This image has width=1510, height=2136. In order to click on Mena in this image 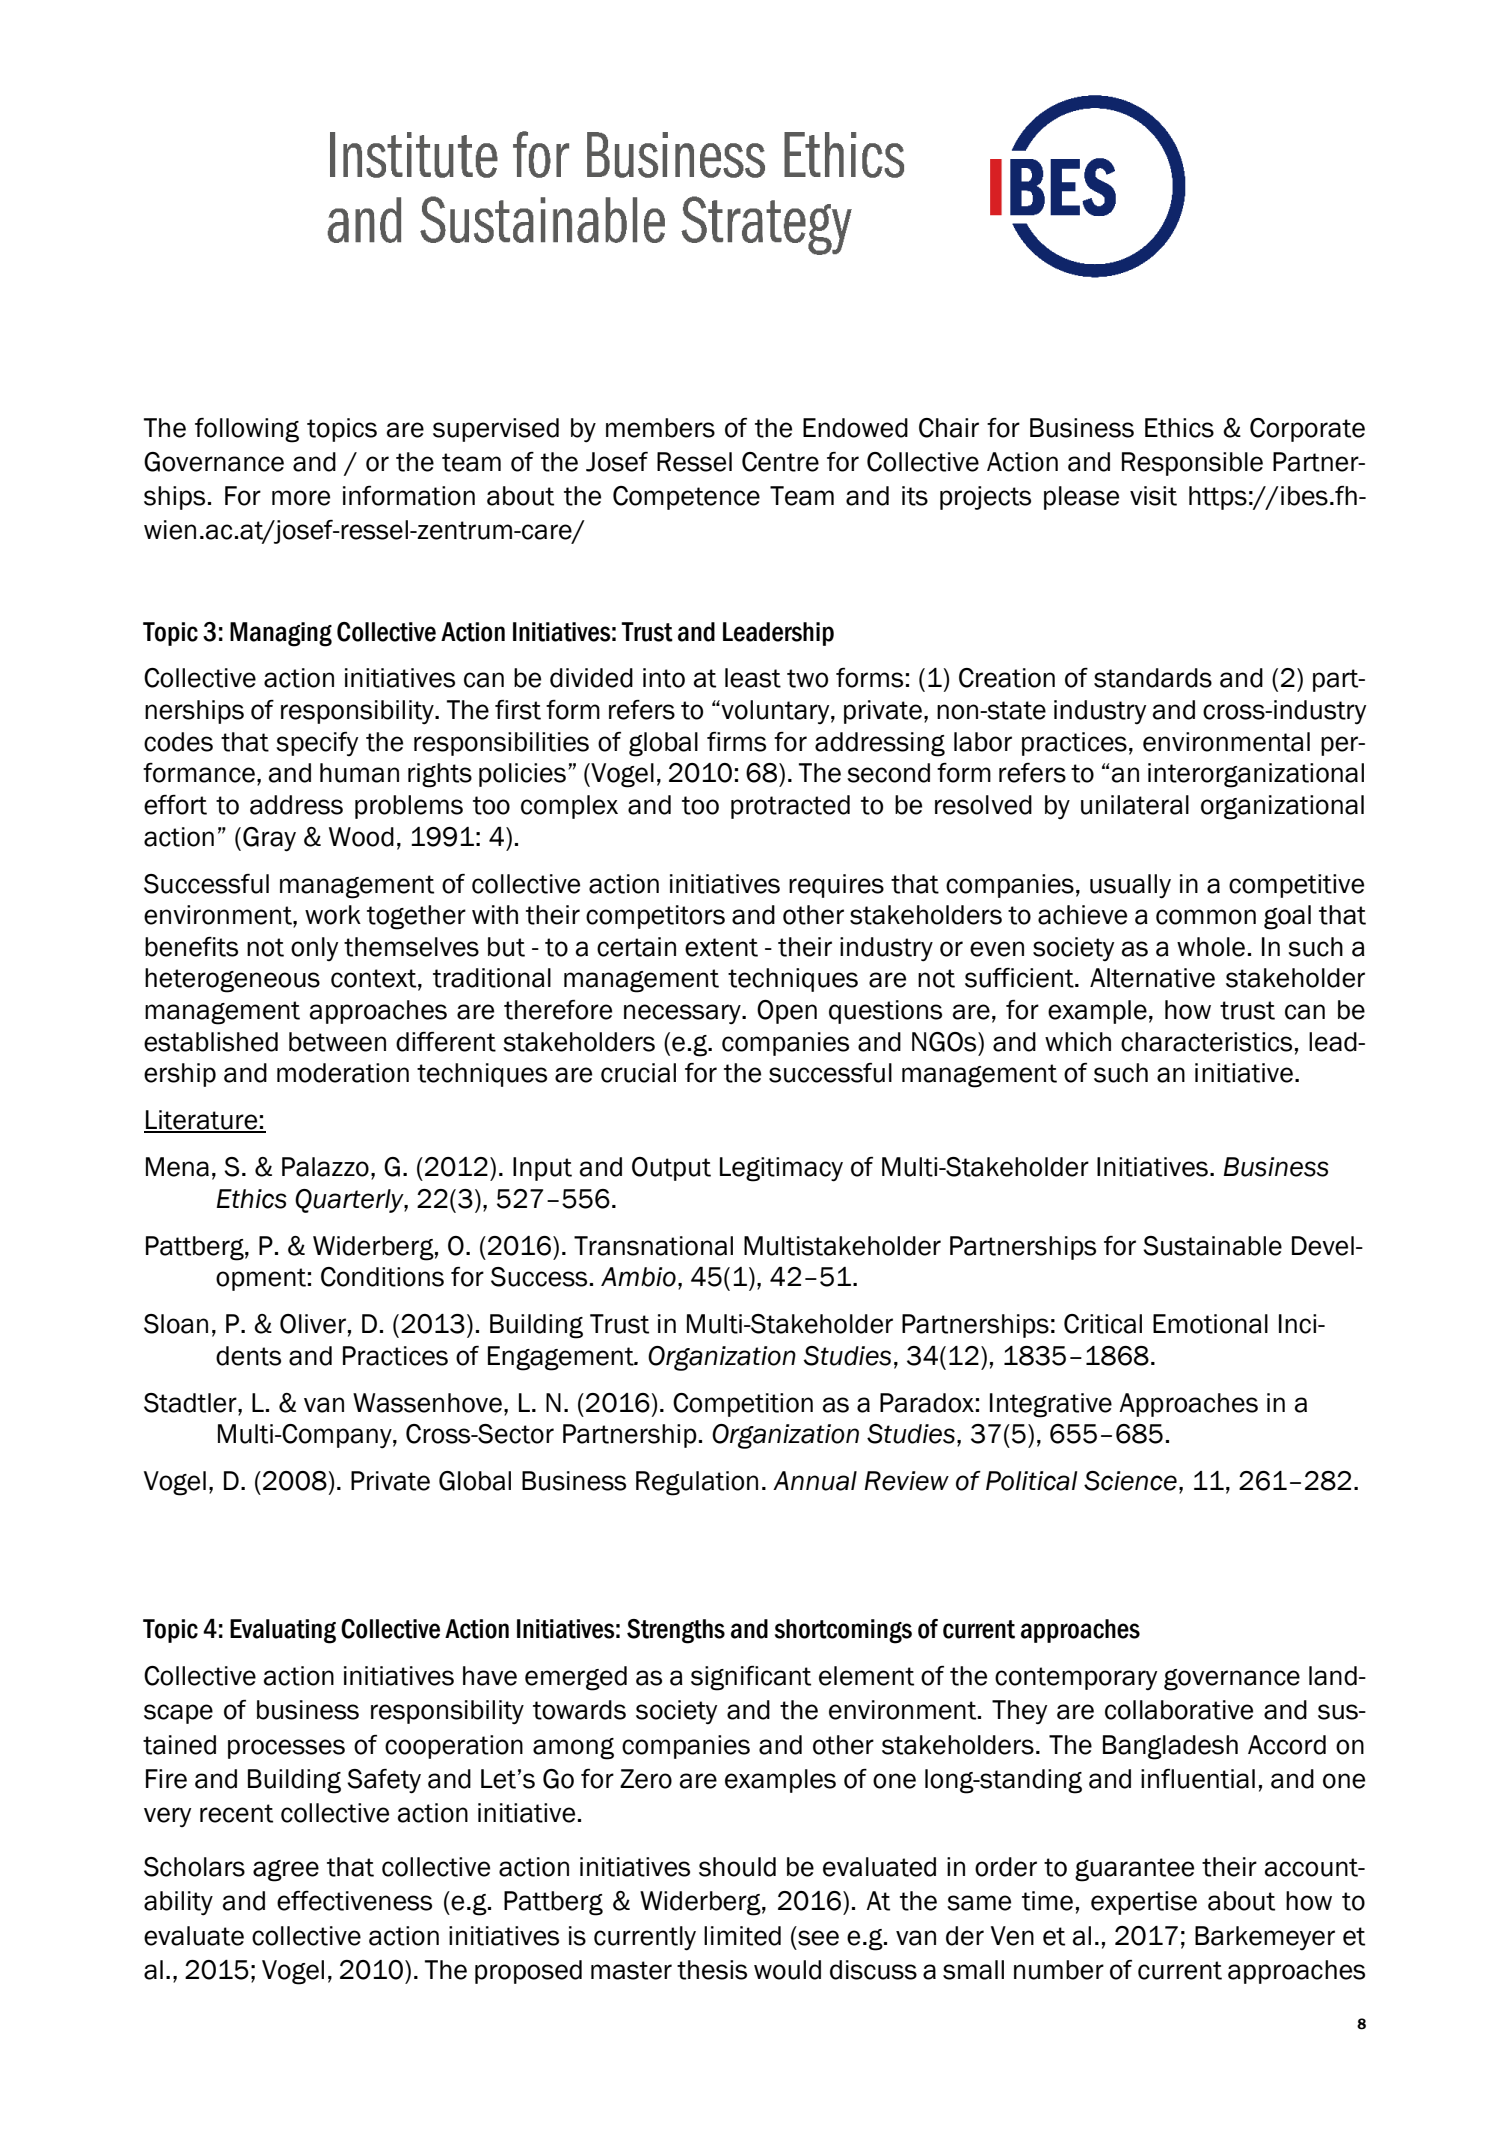, I will do `click(177, 1167)`.
